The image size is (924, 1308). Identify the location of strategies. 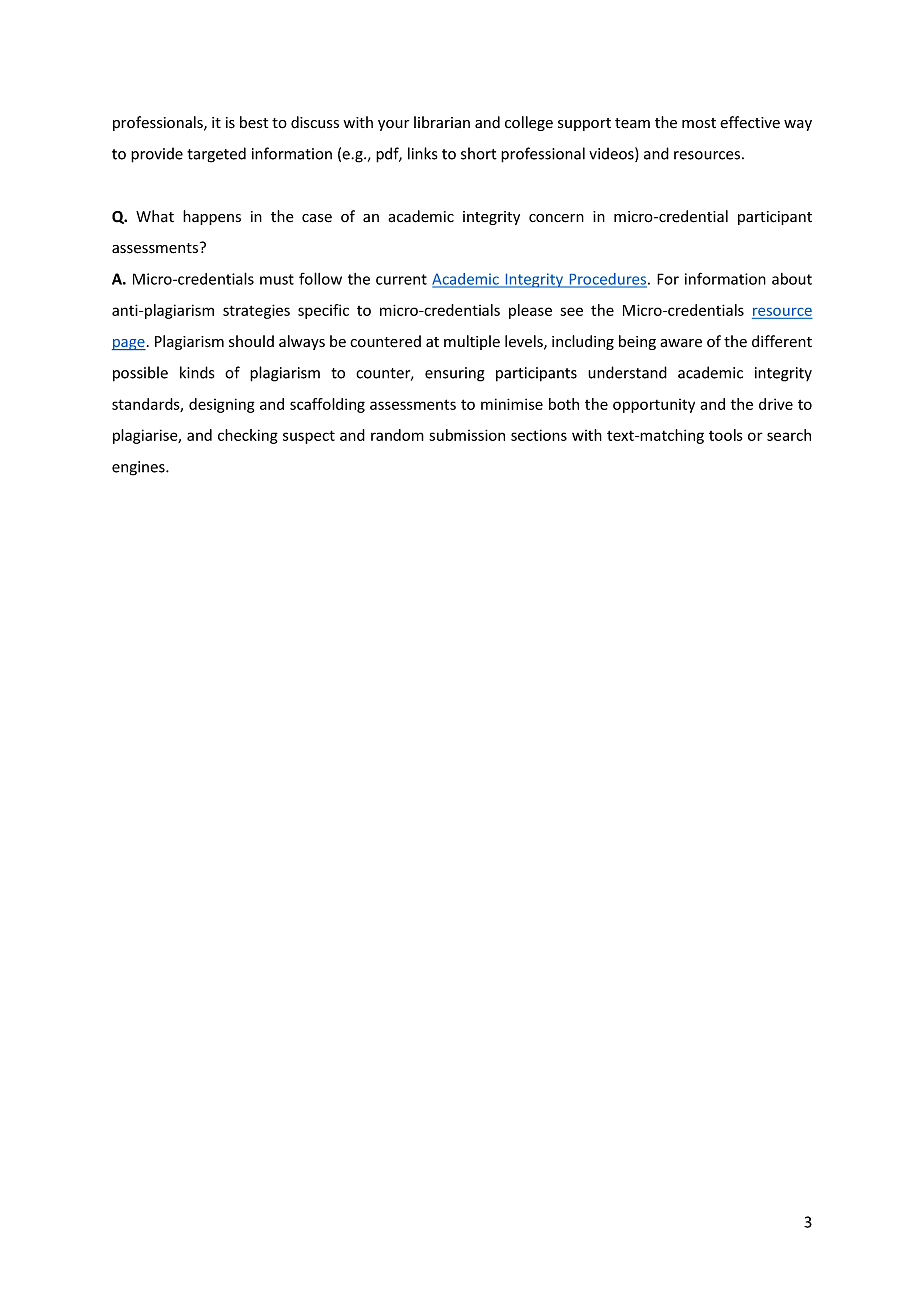
(256, 311).
